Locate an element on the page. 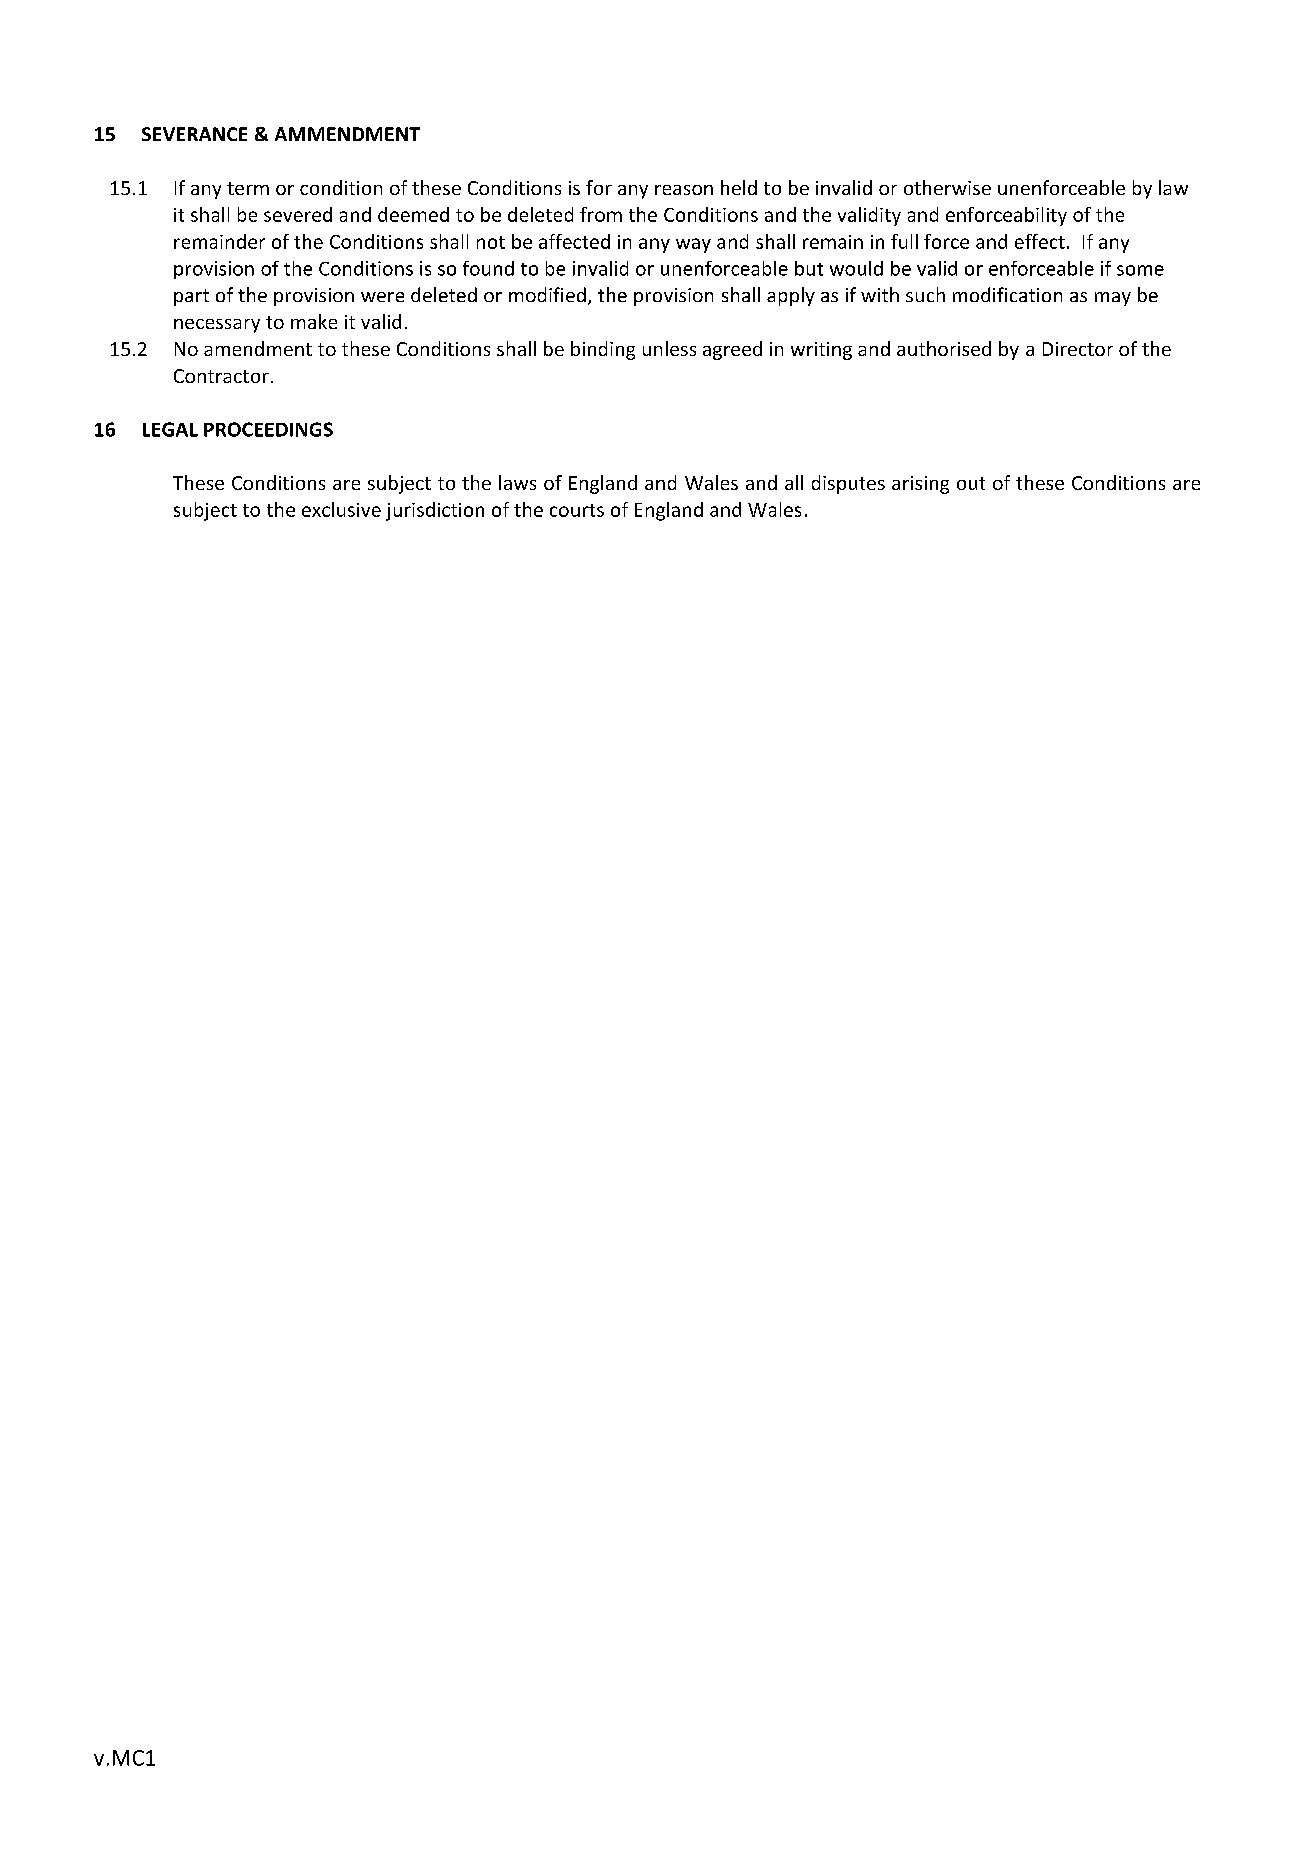 Image resolution: width=1308 pixels, height=1850 pixels. make is located at coordinates (314, 321).
